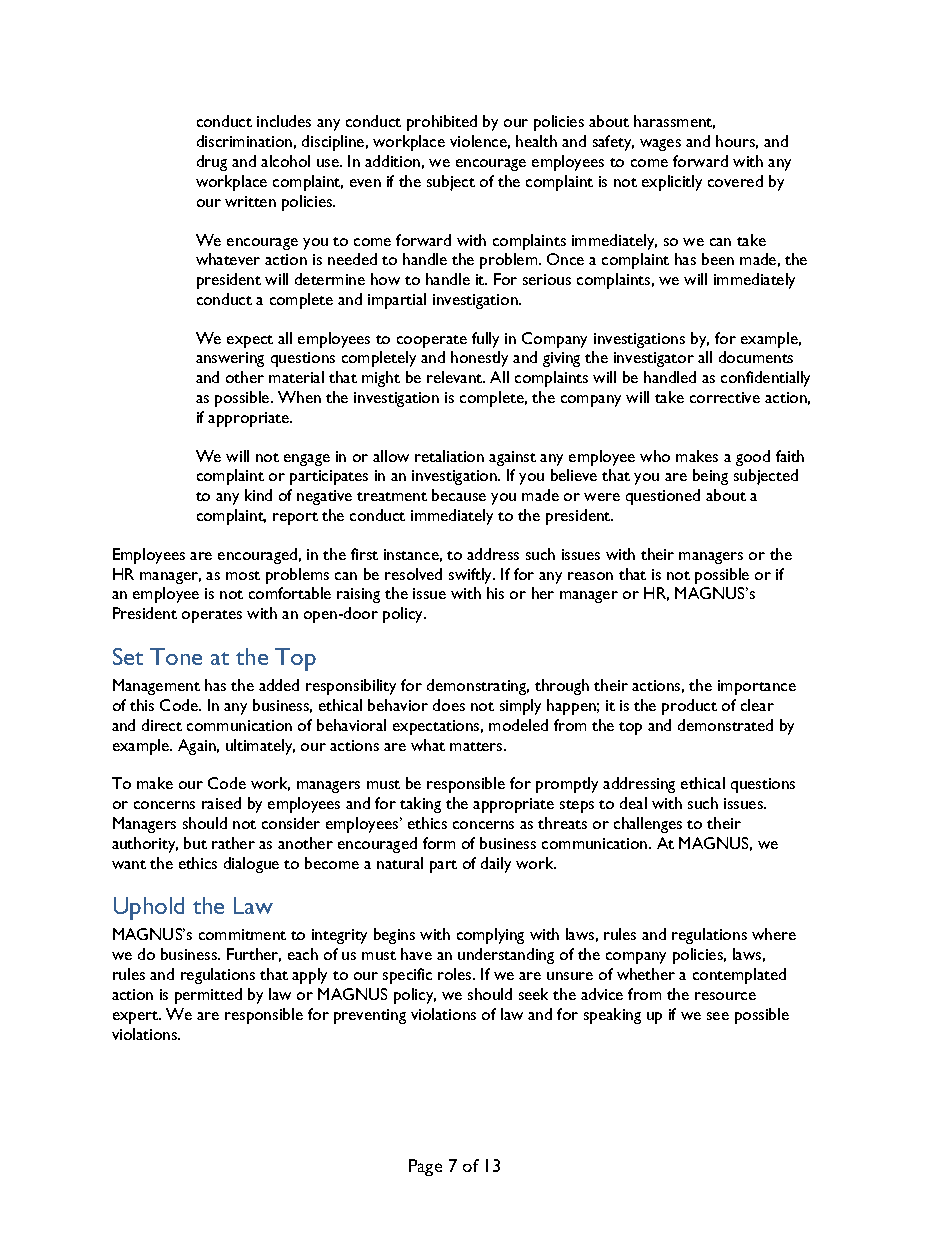  Describe the element at coordinates (725, 996) in the screenshot. I see `resource` at that location.
